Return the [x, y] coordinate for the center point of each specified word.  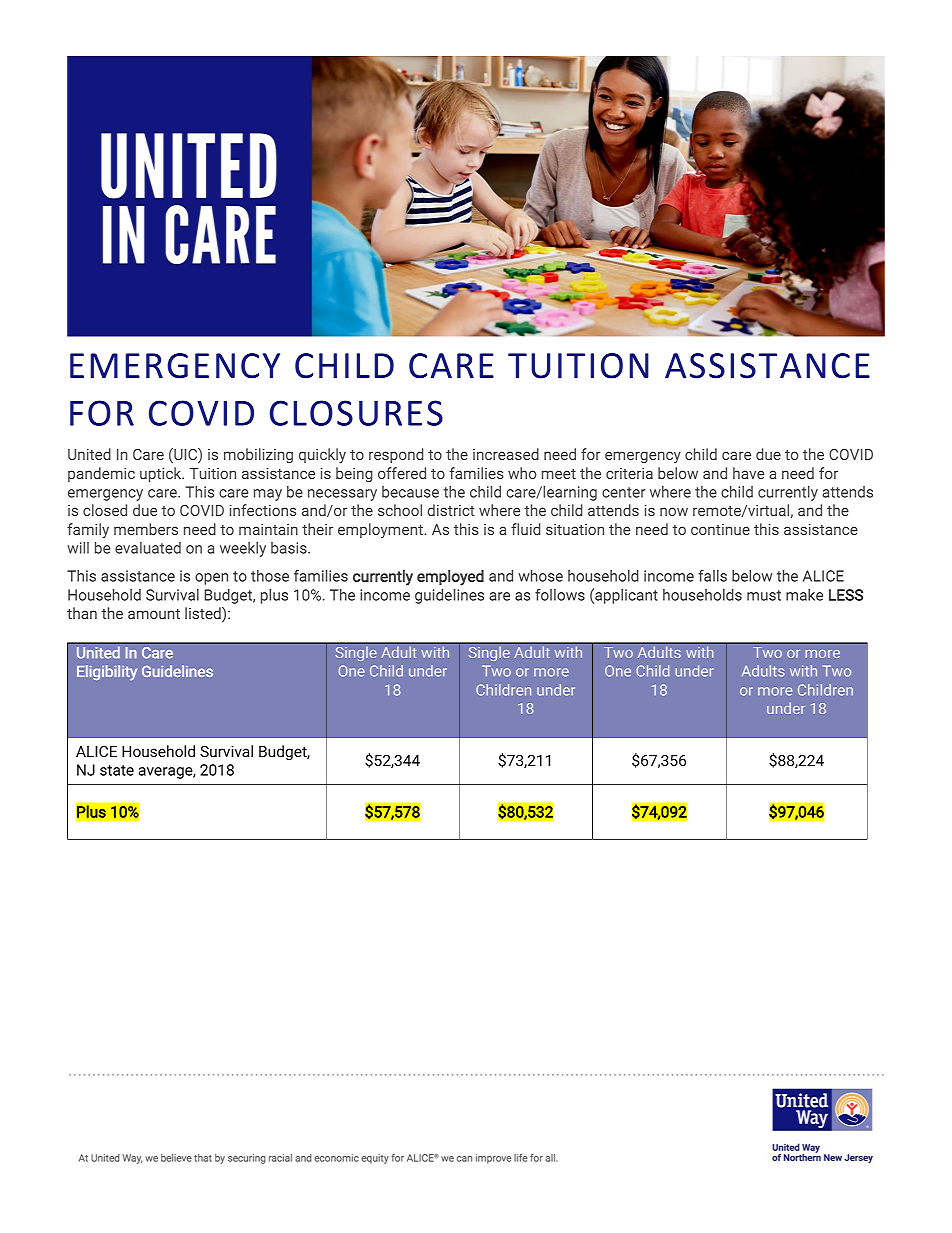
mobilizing [258, 455]
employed [450, 578]
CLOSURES [356, 413]
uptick [162, 474]
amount [154, 614]
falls [712, 575]
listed [204, 614]
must [764, 595]
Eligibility [107, 673]
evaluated [148, 548]
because [410, 492]
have [749, 473]
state [117, 770]
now [674, 511]
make [804, 595]
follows [560, 594]
